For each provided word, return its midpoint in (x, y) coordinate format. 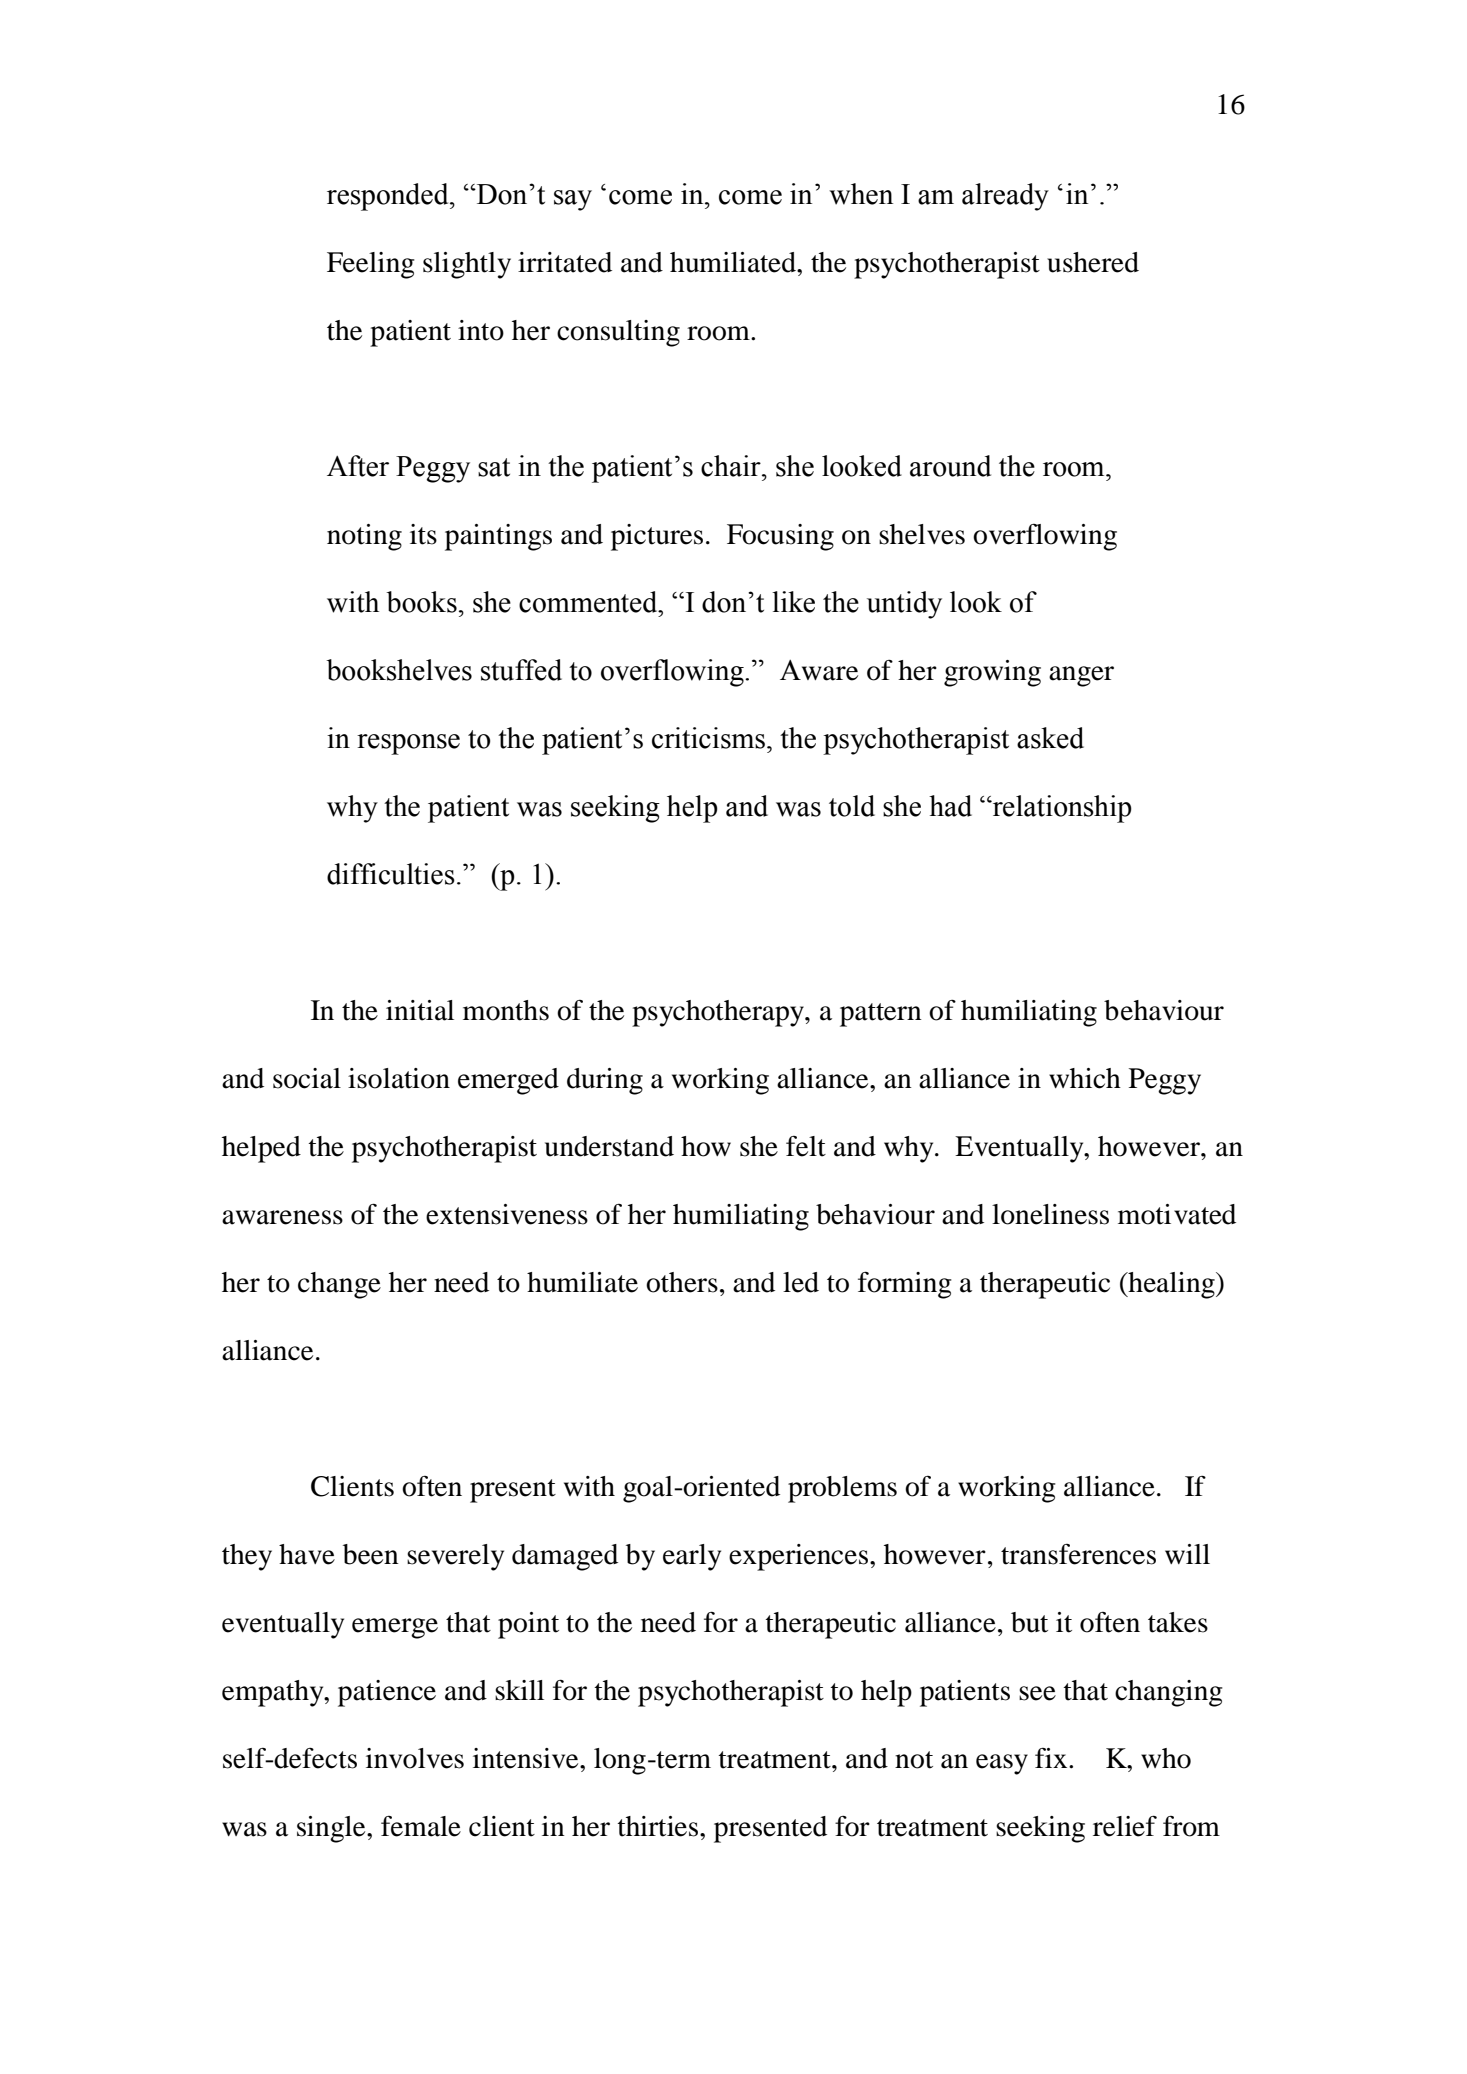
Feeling (371, 265)
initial (420, 1010)
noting (364, 537)
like (793, 602)
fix (1052, 1758)
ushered (1093, 262)
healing (1171, 1285)
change (339, 1285)
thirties (659, 1826)
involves (415, 1758)
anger (1081, 676)
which (1085, 1078)
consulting (618, 333)
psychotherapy (719, 1013)
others (682, 1282)
